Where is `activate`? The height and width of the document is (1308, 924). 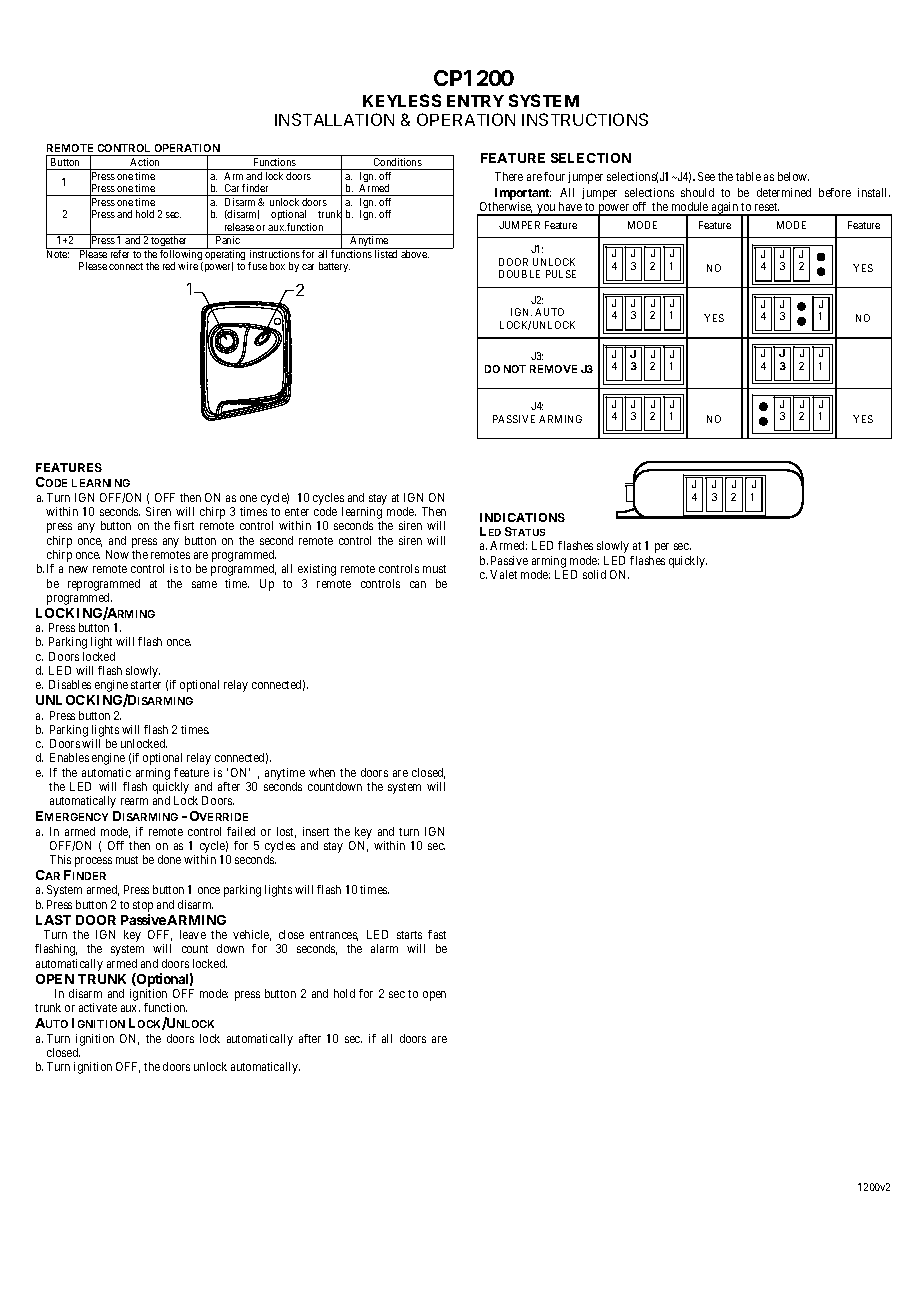
activate is located at coordinates (98, 1007).
